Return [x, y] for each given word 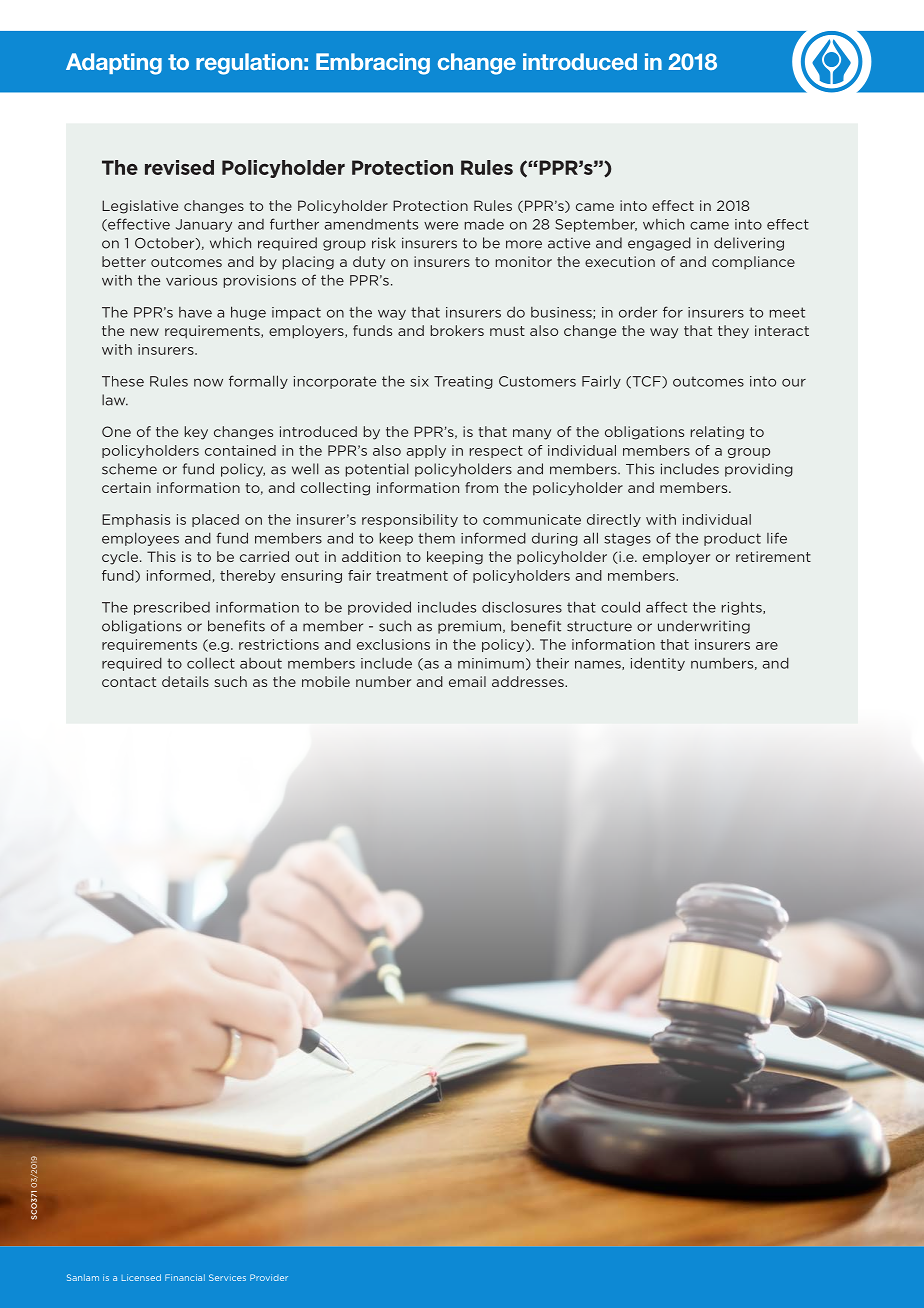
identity [658, 664]
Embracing [373, 64]
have [195, 312]
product [732, 539]
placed [215, 520]
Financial [185, 1277]
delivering [749, 244]
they [733, 332]
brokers [457, 330]
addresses [529, 681]
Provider [269, 1277]
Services [227, 1277]
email [467, 681]
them [436, 538]
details [185, 681]
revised [179, 167]
